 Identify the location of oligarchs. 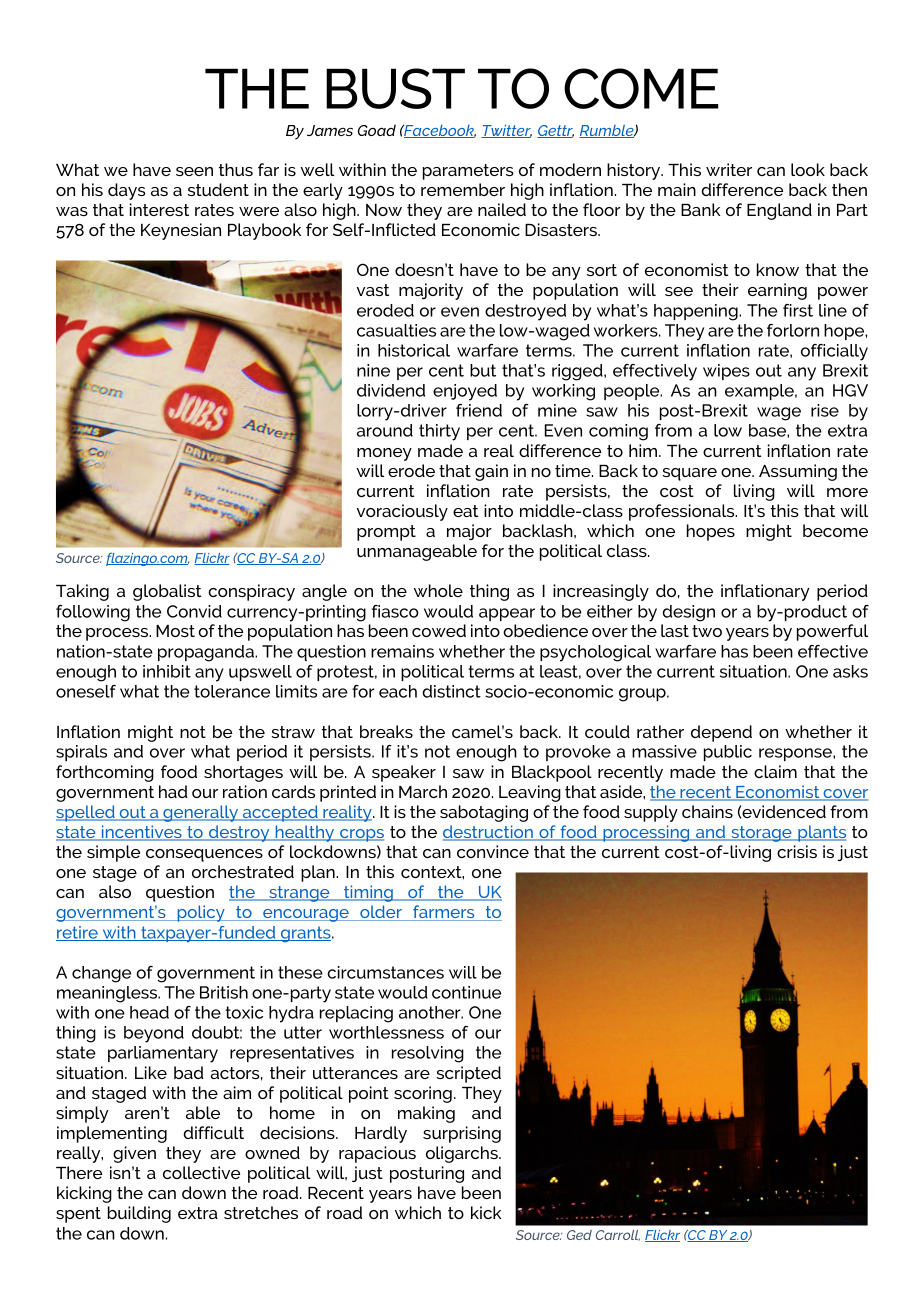
(463, 1154).
